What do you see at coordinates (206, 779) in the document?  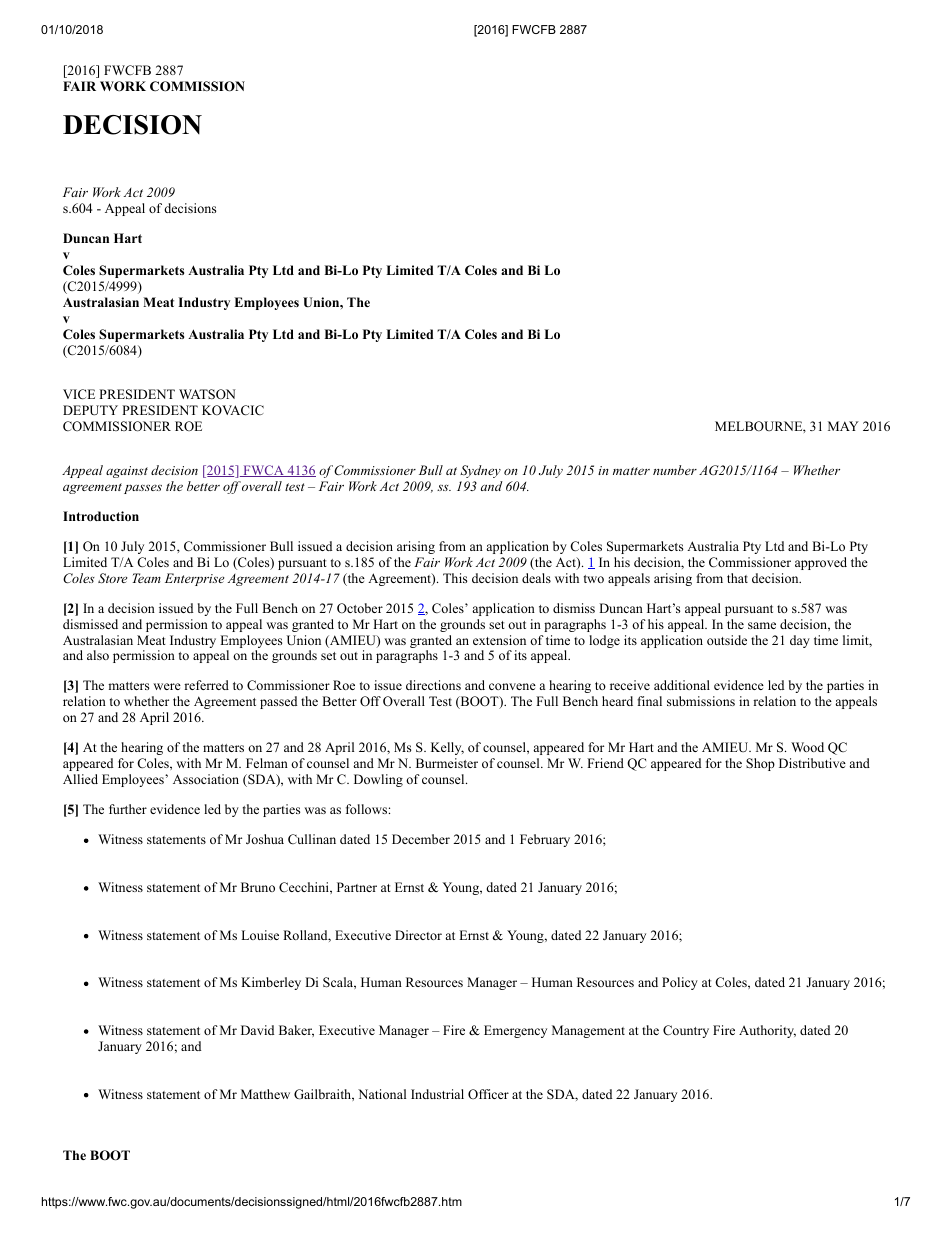 I see `Association` at bounding box center [206, 779].
